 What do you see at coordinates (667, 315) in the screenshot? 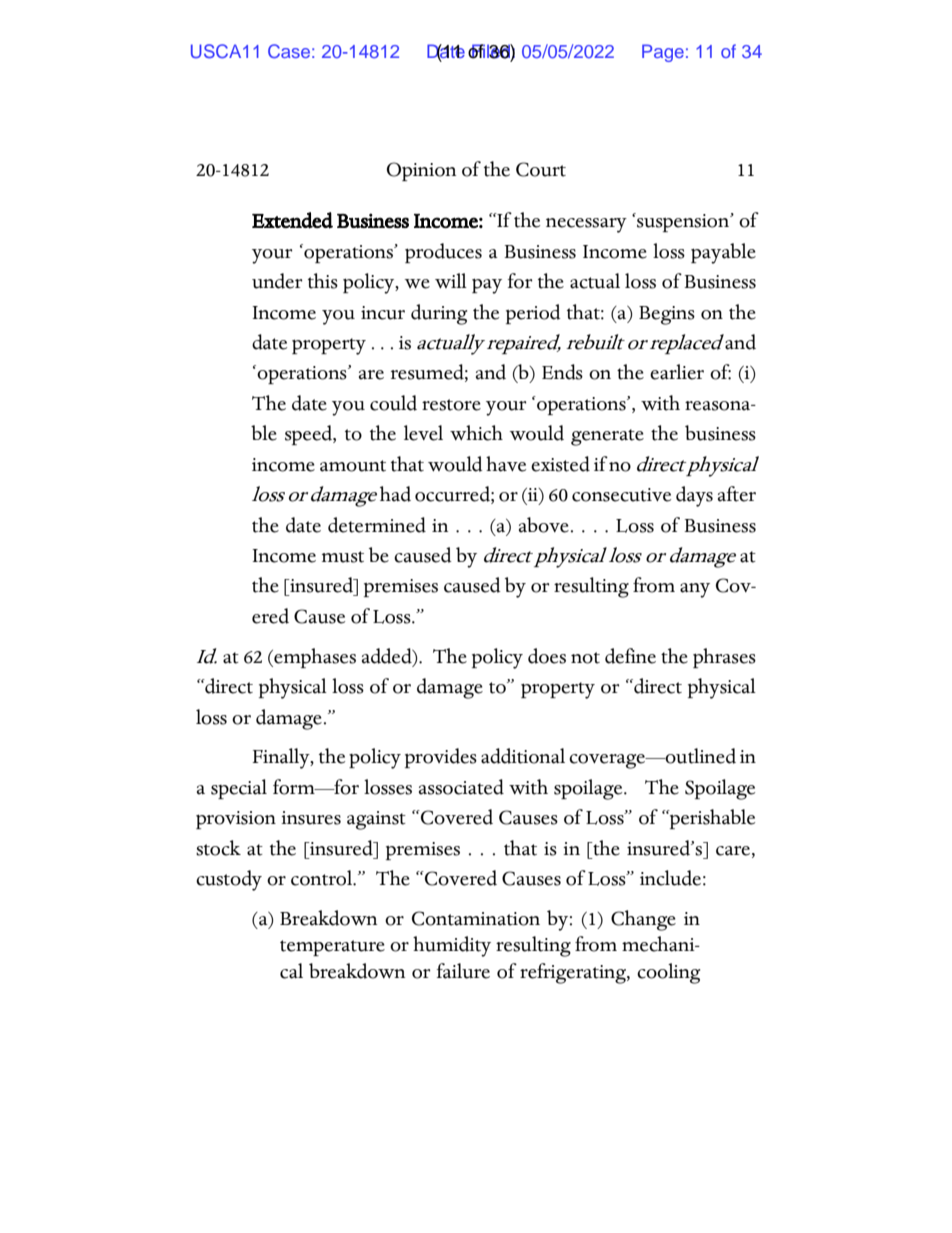
I see `Begins` at bounding box center [667, 315].
